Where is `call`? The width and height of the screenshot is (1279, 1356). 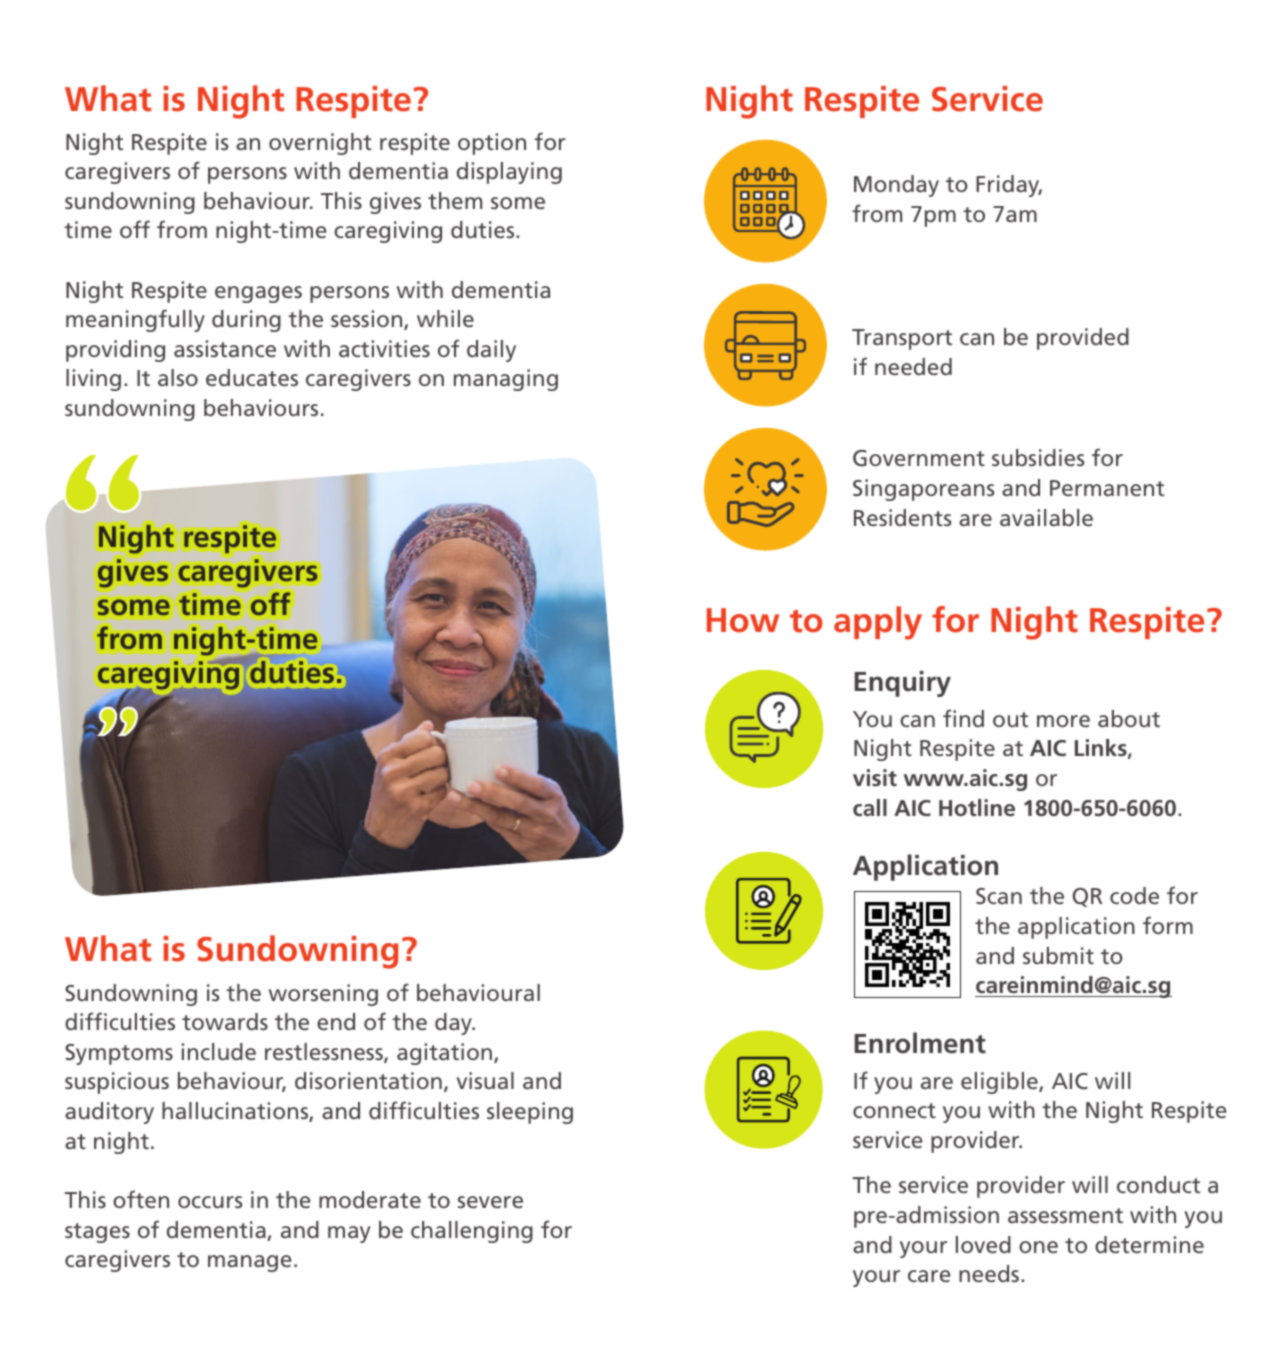 call is located at coordinates (870, 808).
